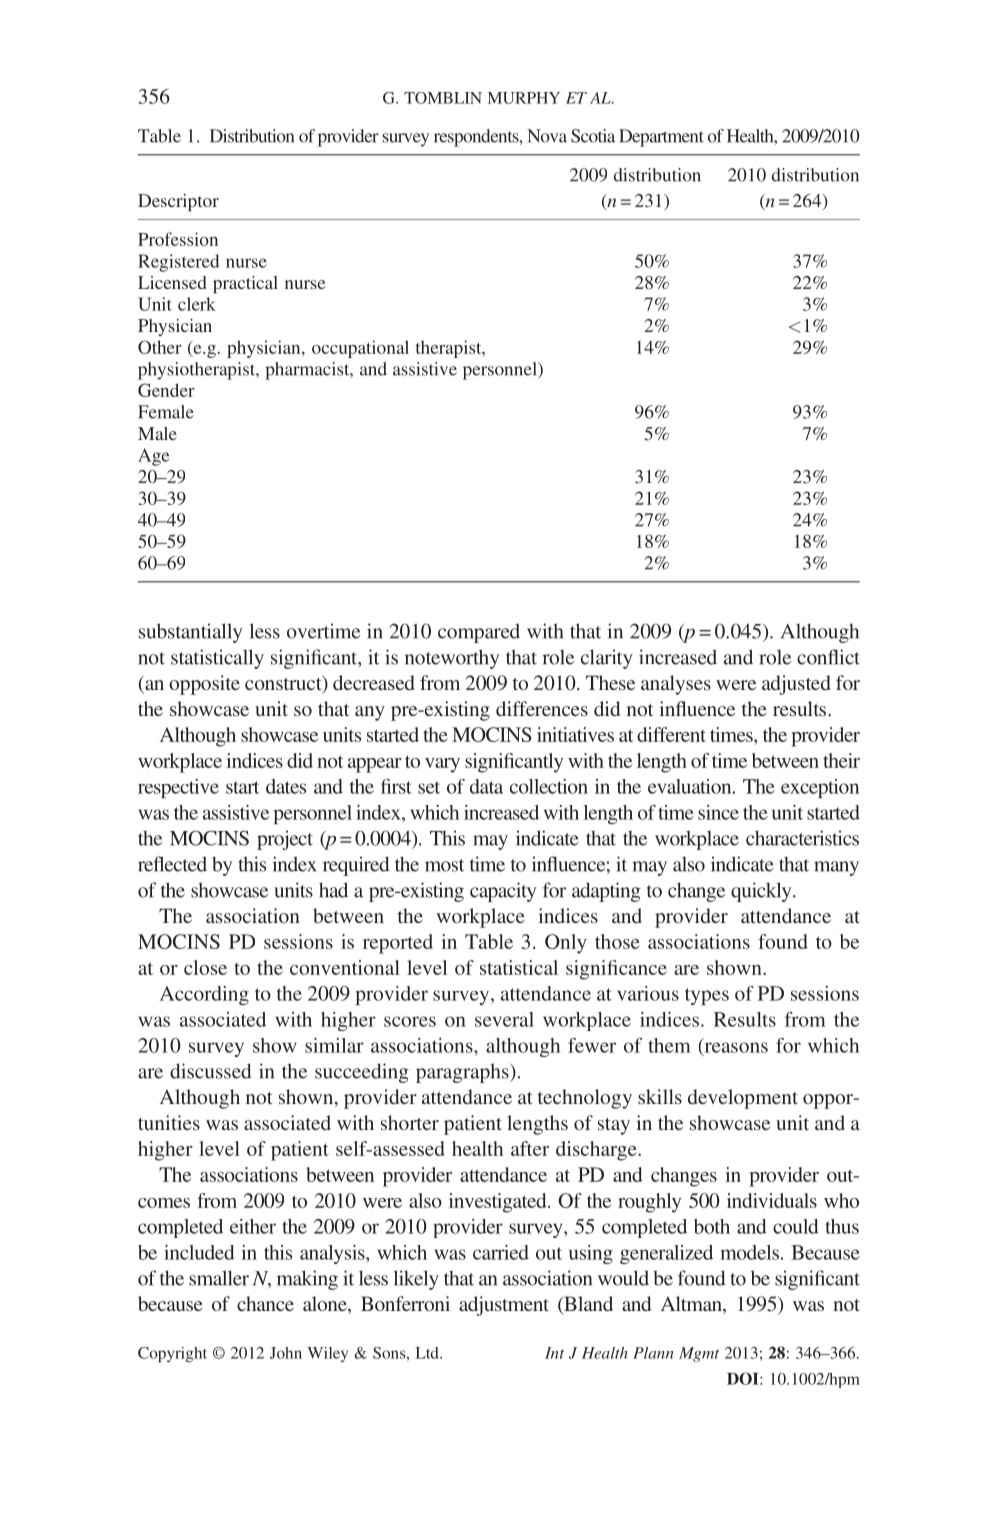 This screenshot has width=1002, height=1516. I want to click on adjustment, so click(504, 1306).
